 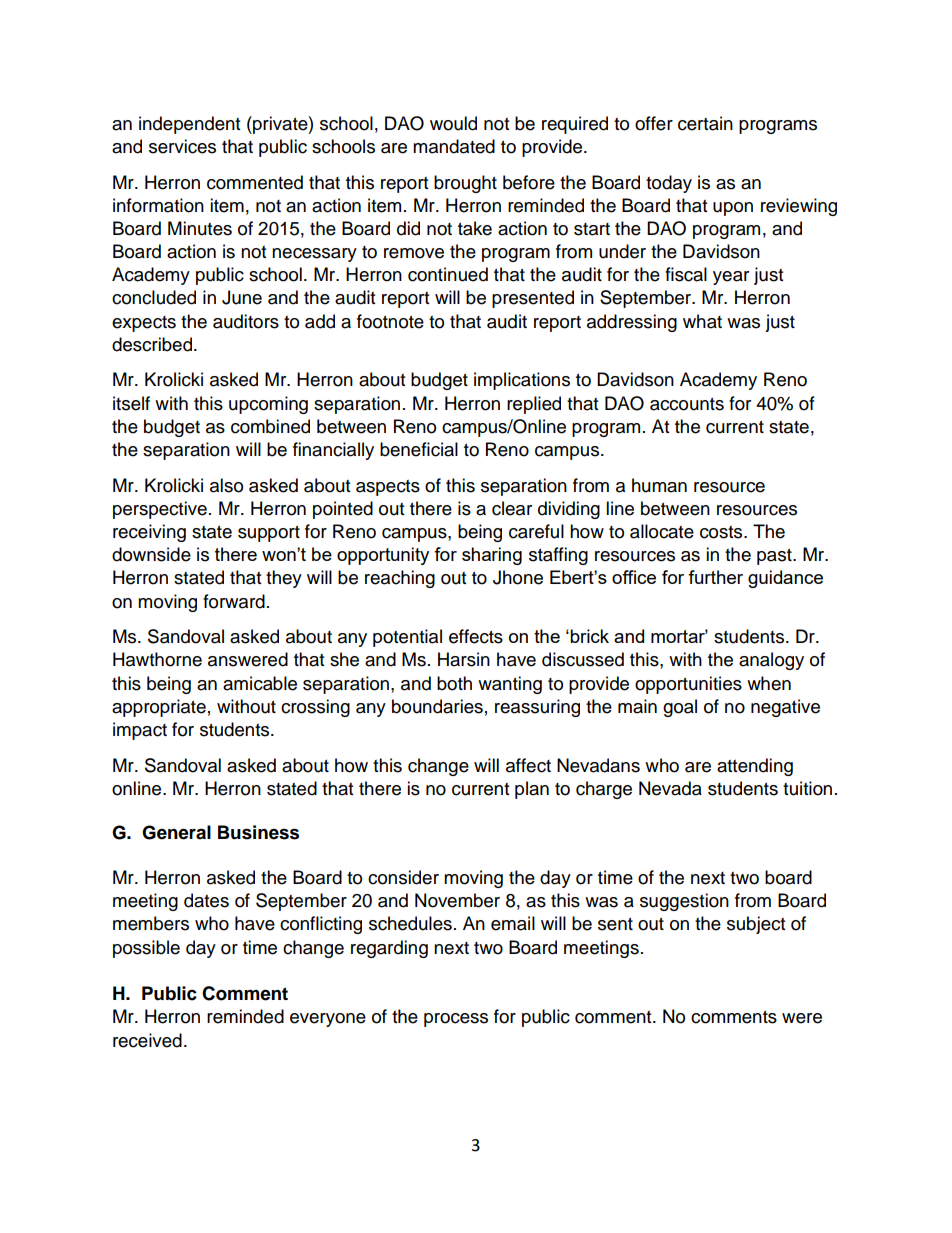 What do you see at coordinates (454, 683) in the screenshot?
I see `both` at bounding box center [454, 683].
